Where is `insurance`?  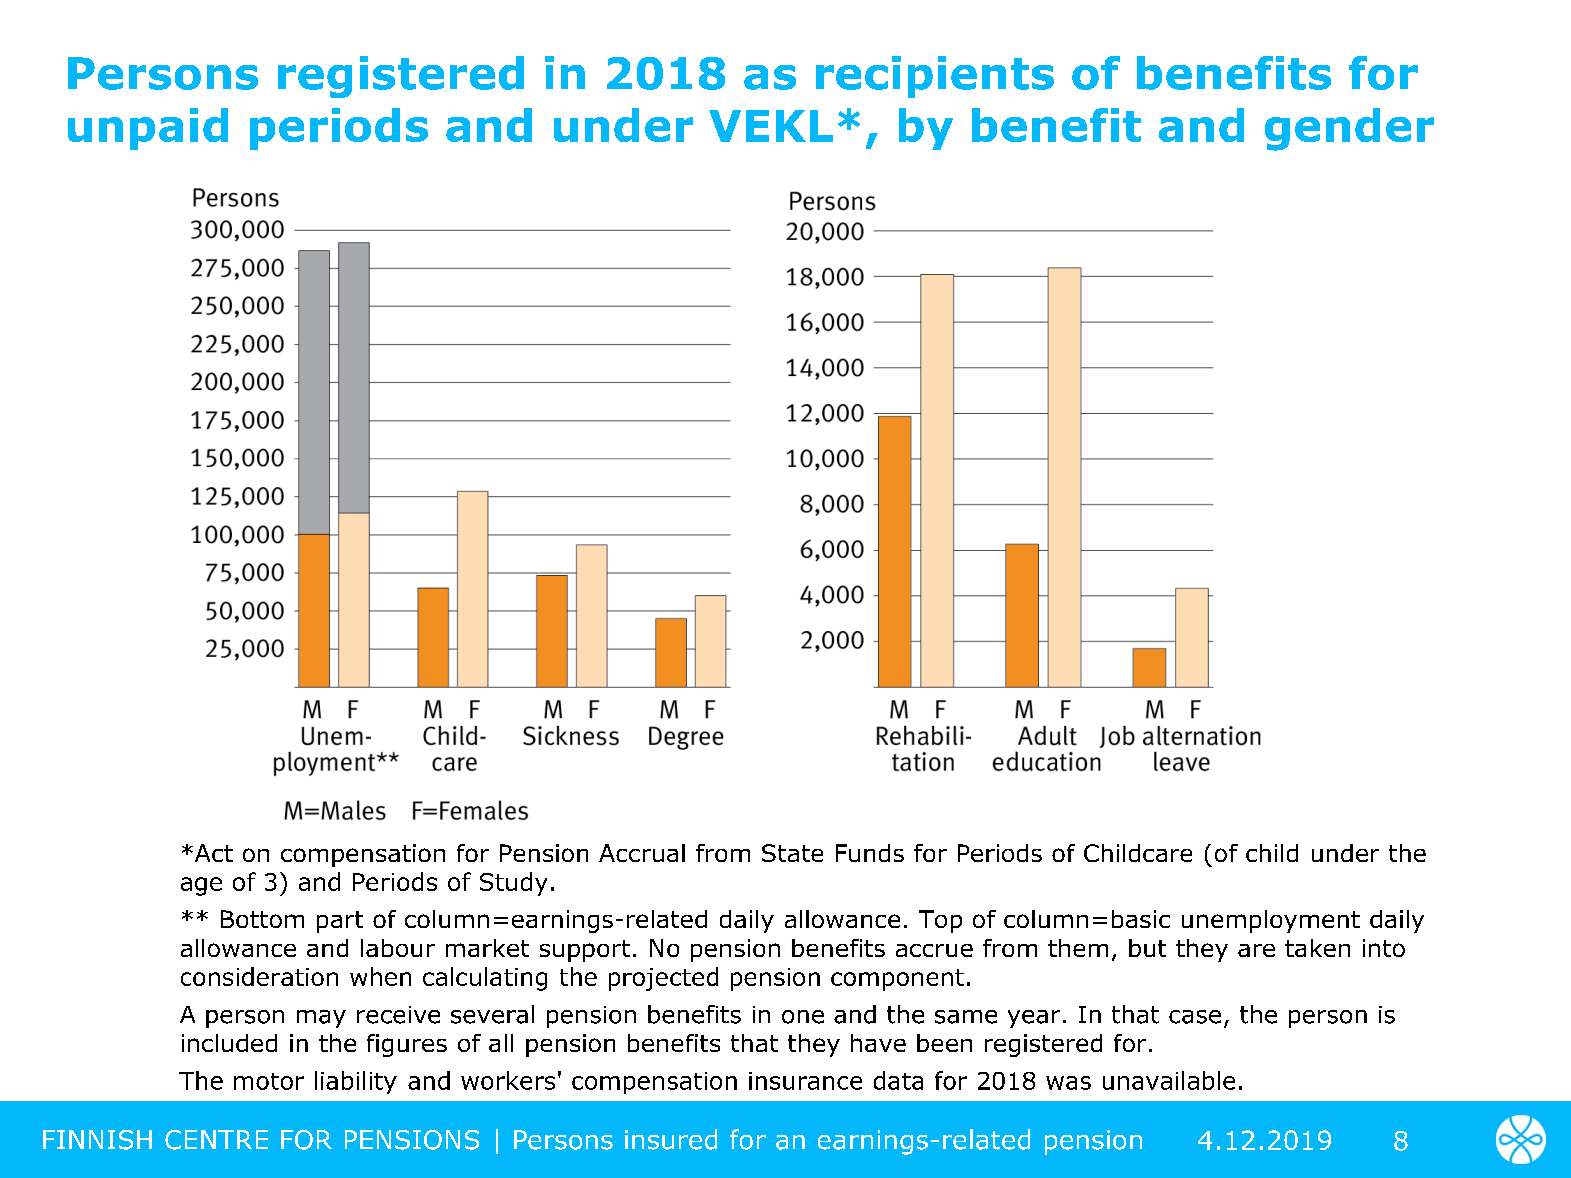
insurance is located at coordinates (805, 1081).
